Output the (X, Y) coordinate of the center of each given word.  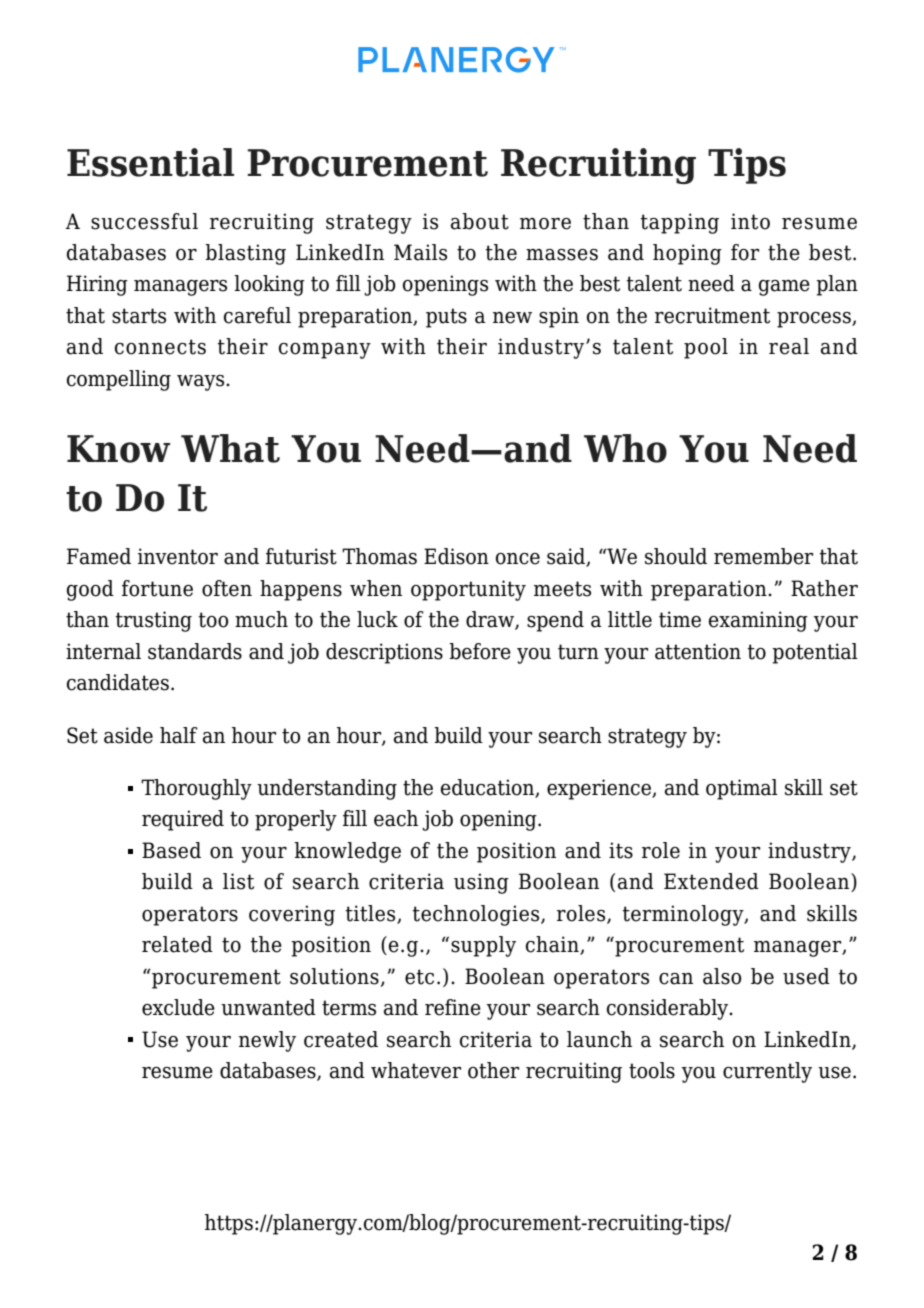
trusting (153, 621)
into (750, 221)
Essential (150, 162)
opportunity (468, 590)
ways (202, 383)
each (396, 818)
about (480, 221)
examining (758, 621)
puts (446, 318)
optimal (742, 789)
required (183, 820)
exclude (178, 1007)
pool (706, 348)
